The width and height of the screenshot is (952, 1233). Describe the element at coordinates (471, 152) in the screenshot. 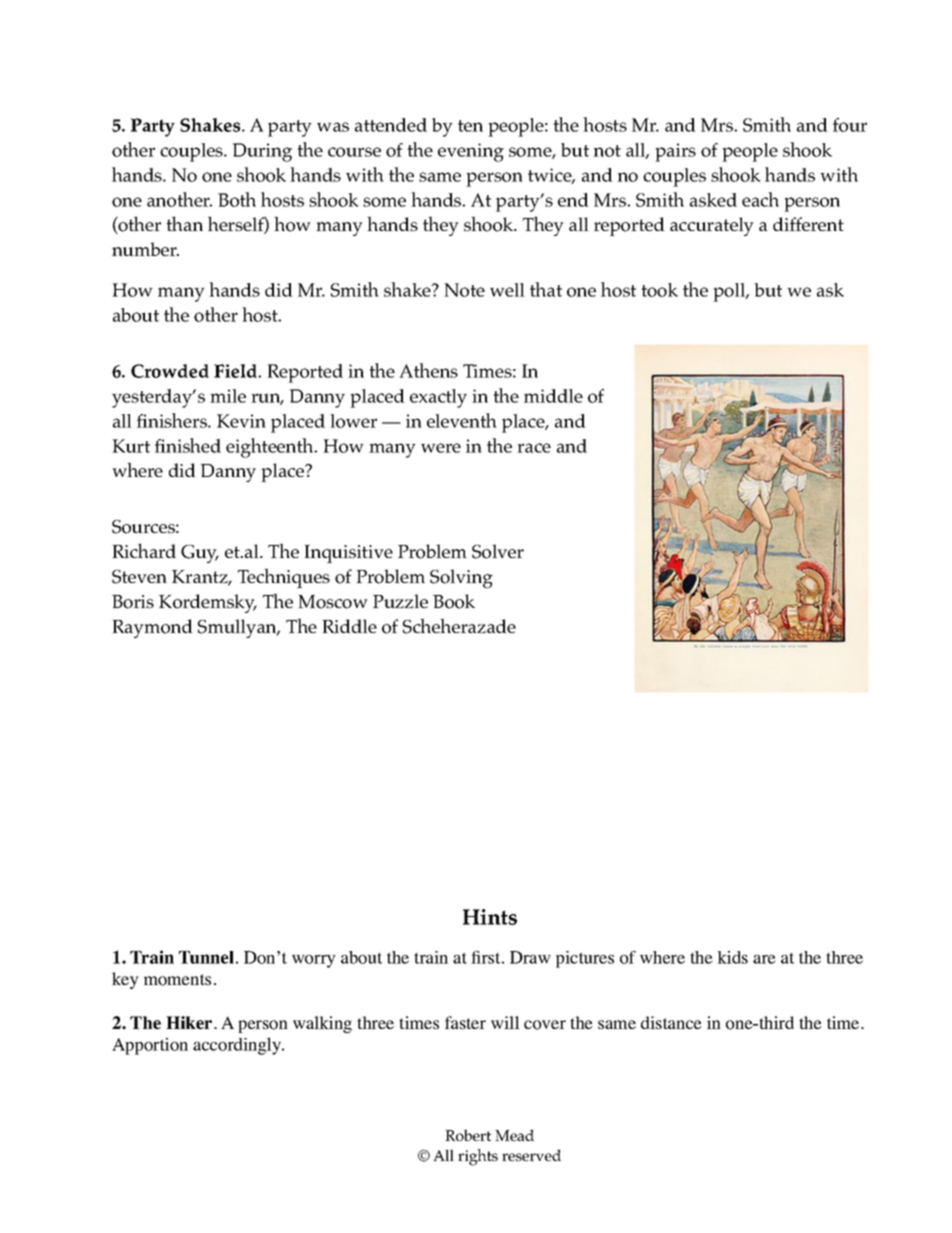

I see `evening` at that location.
